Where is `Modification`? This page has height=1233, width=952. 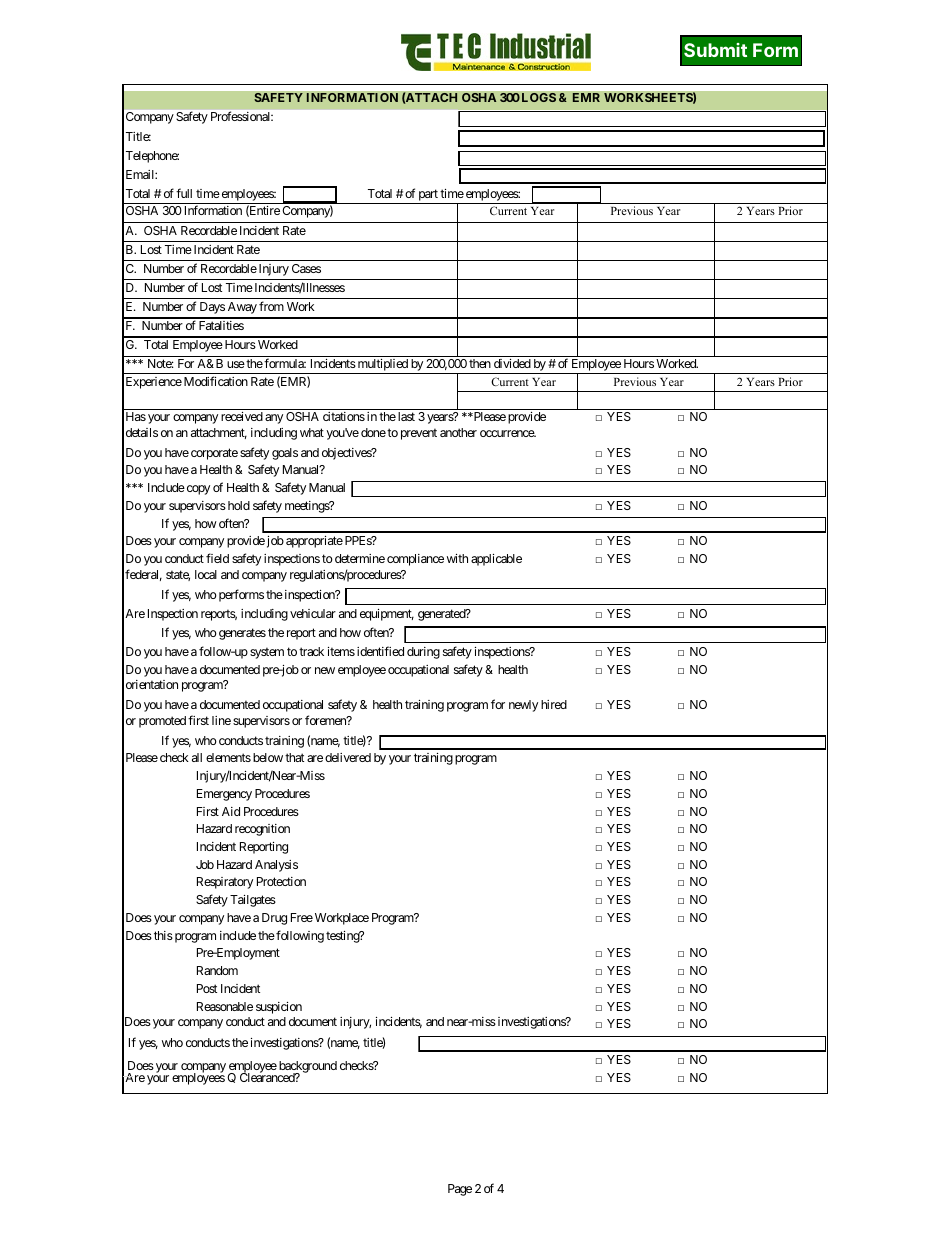 Modification is located at coordinates (216, 381).
